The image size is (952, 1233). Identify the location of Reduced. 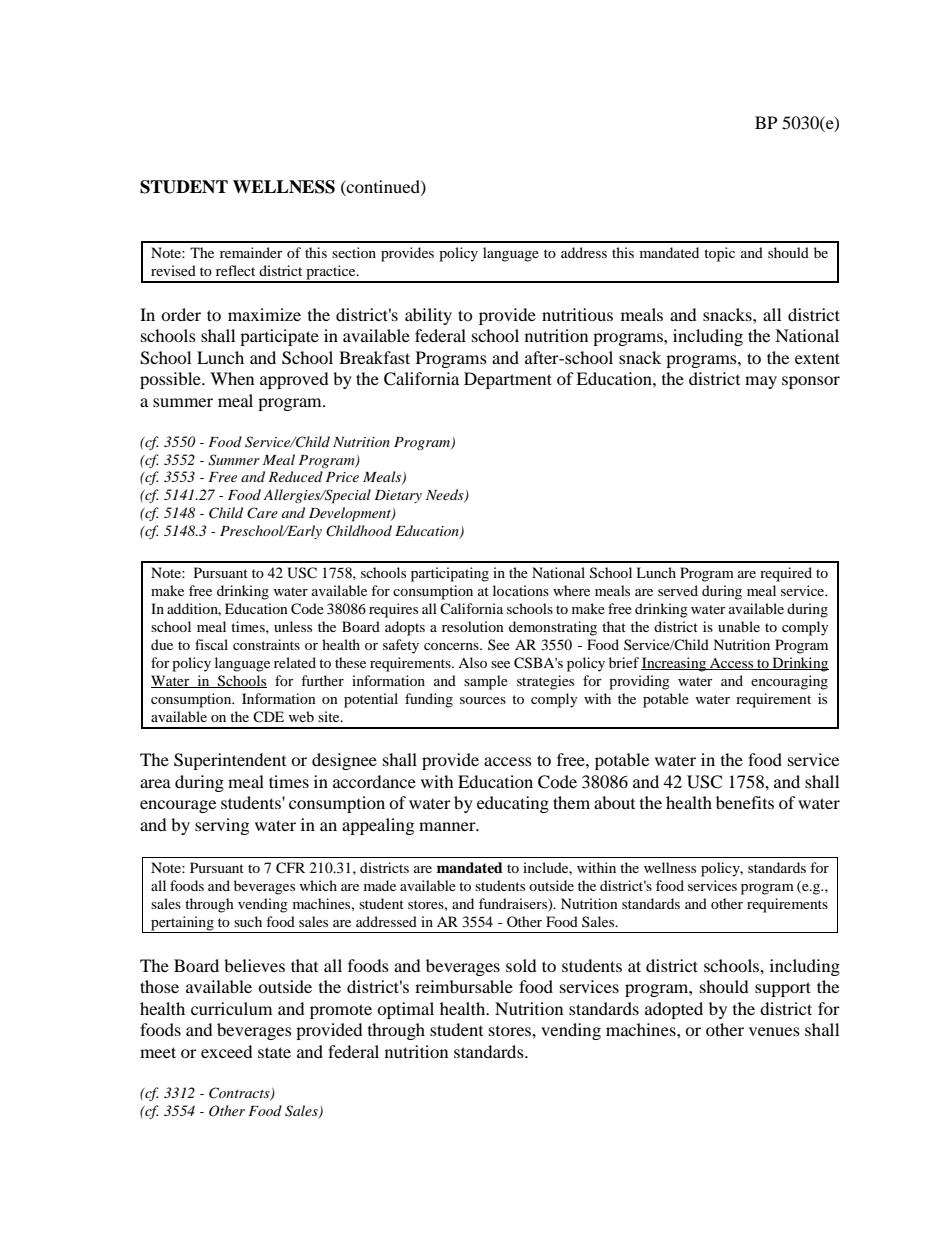
(295, 476).
